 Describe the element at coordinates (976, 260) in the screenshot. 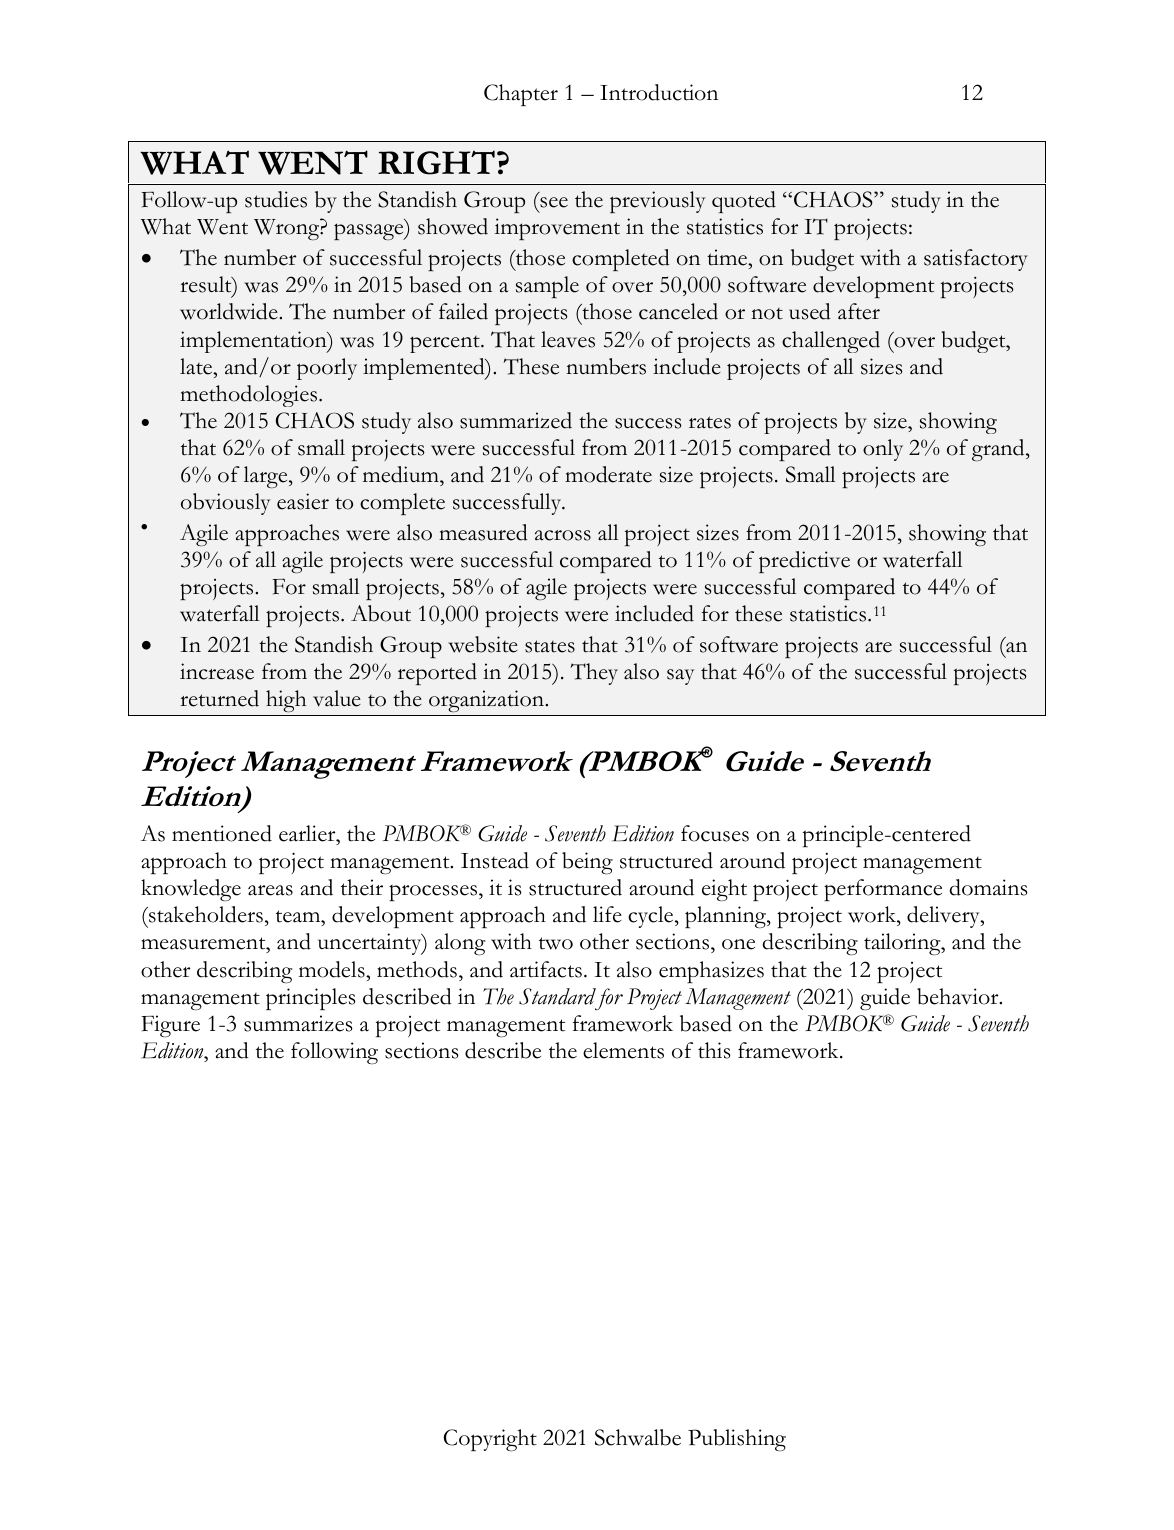

I see `satisfactory` at that location.
